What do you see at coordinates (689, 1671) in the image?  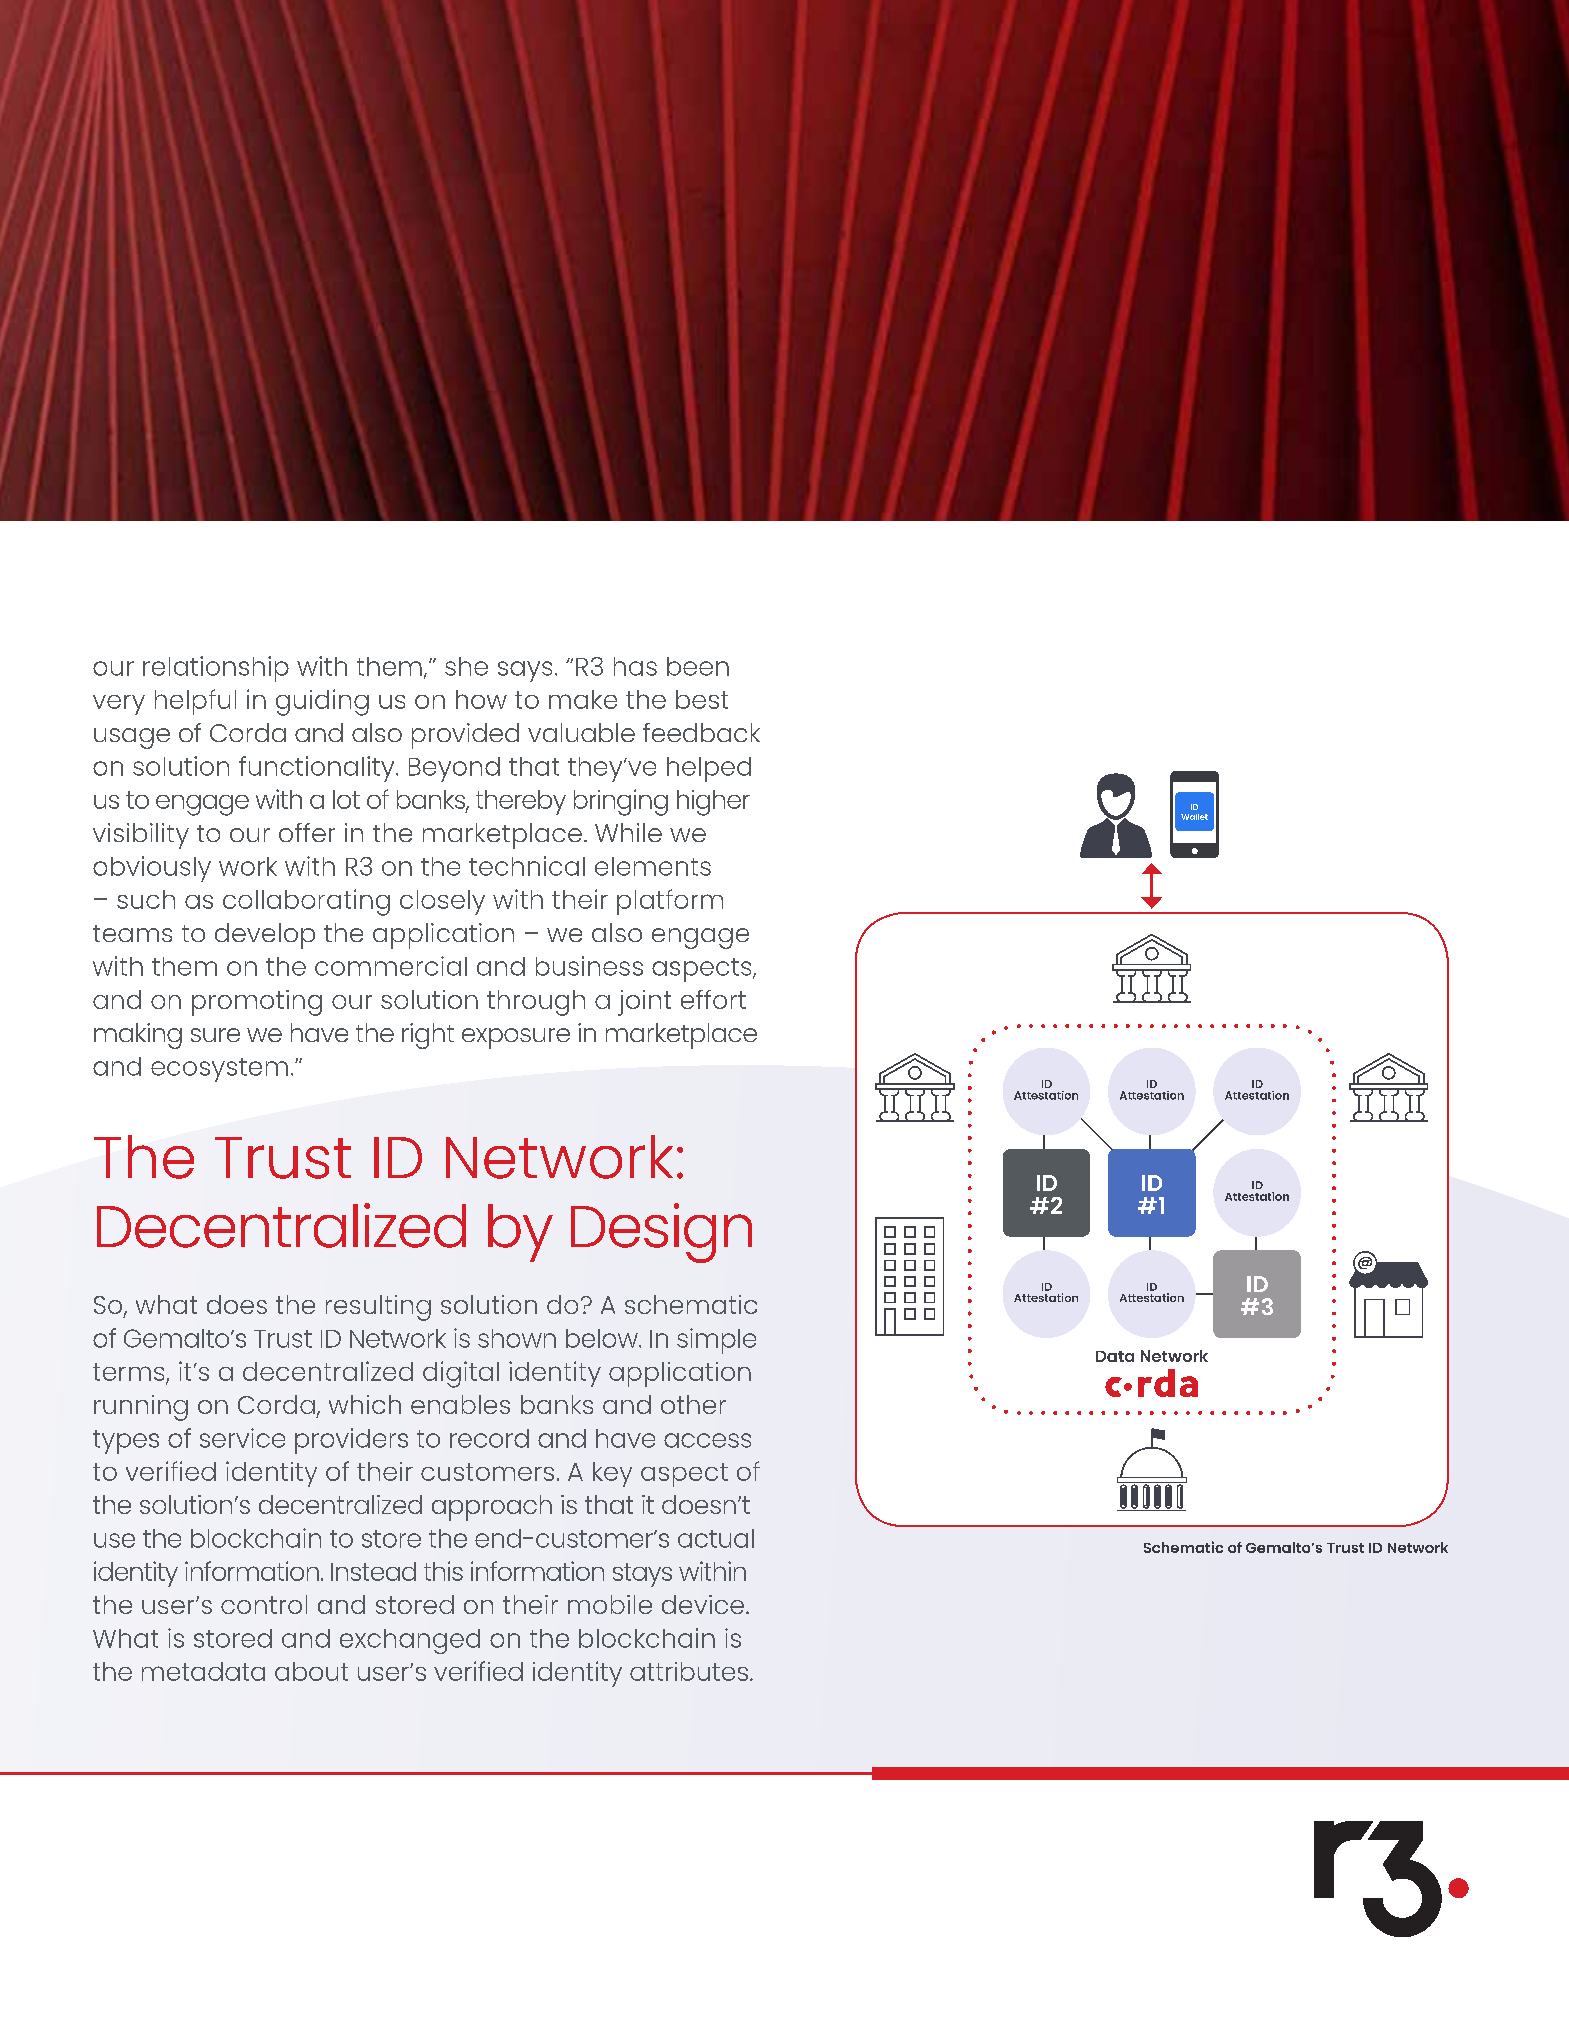 I see `attributes` at bounding box center [689, 1671].
